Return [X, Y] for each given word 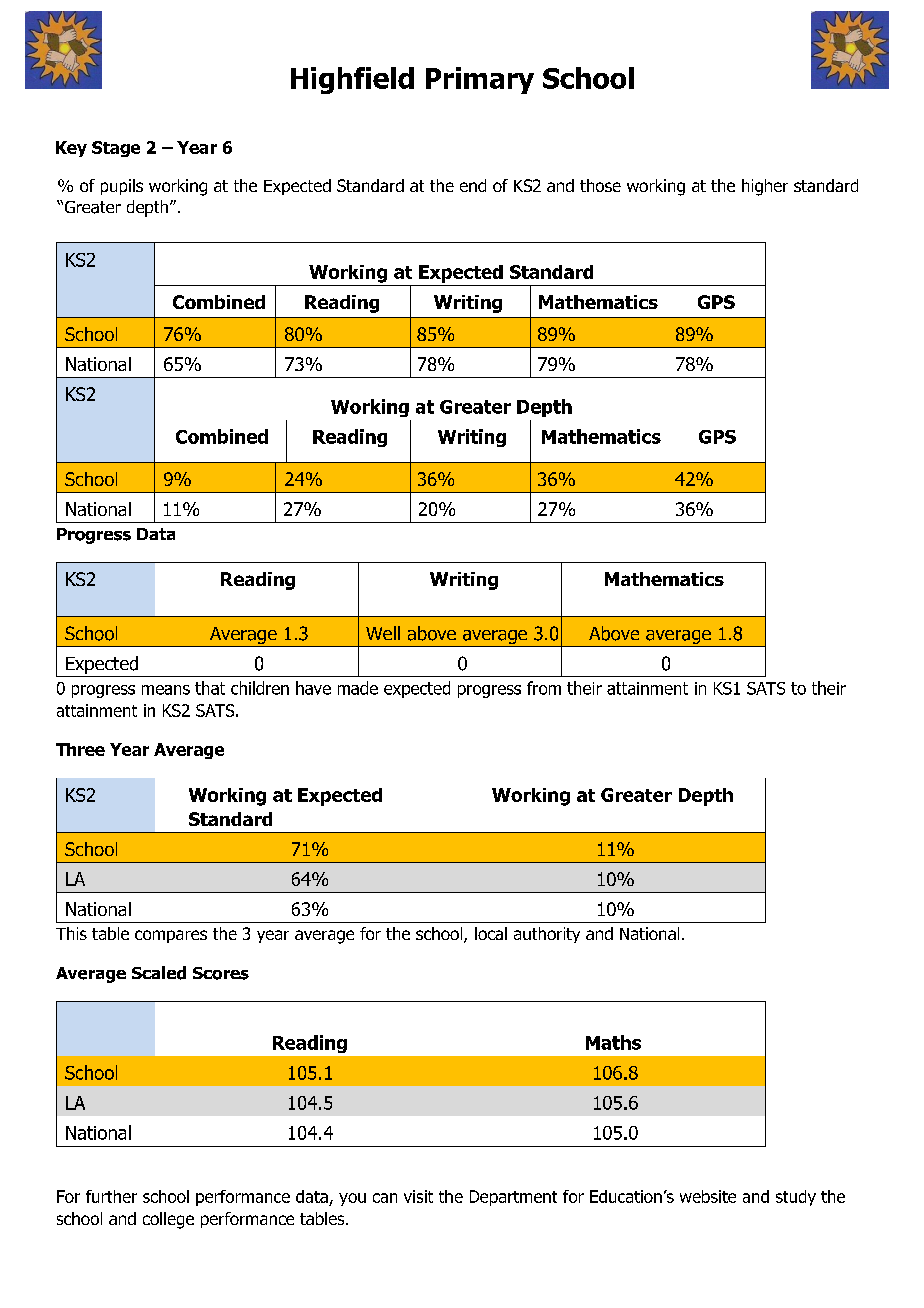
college [168, 1220]
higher [765, 187]
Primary [480, 80]
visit [418, 1196]
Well [383, 633]
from [544, 688]
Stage [116, 149]
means [166, 690]
